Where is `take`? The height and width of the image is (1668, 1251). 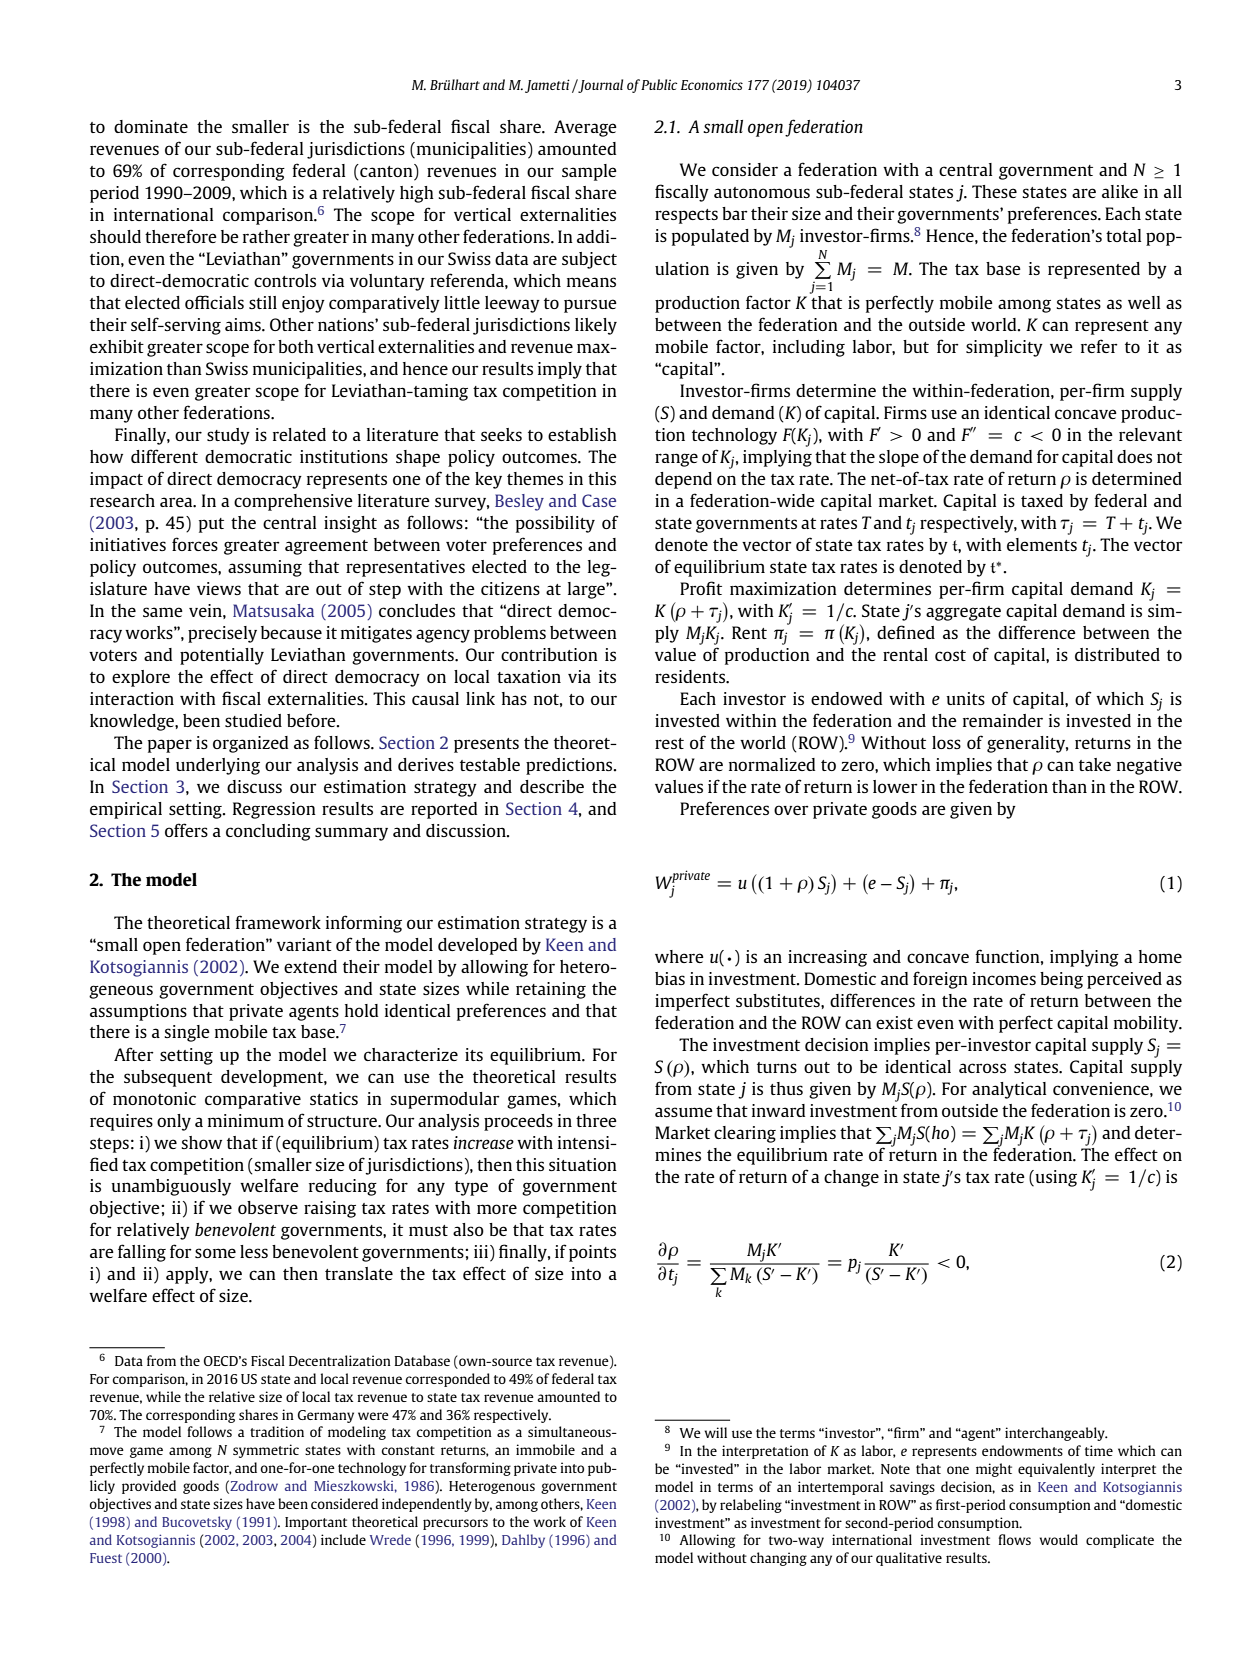 take is located at coordinates (1095, 764).
